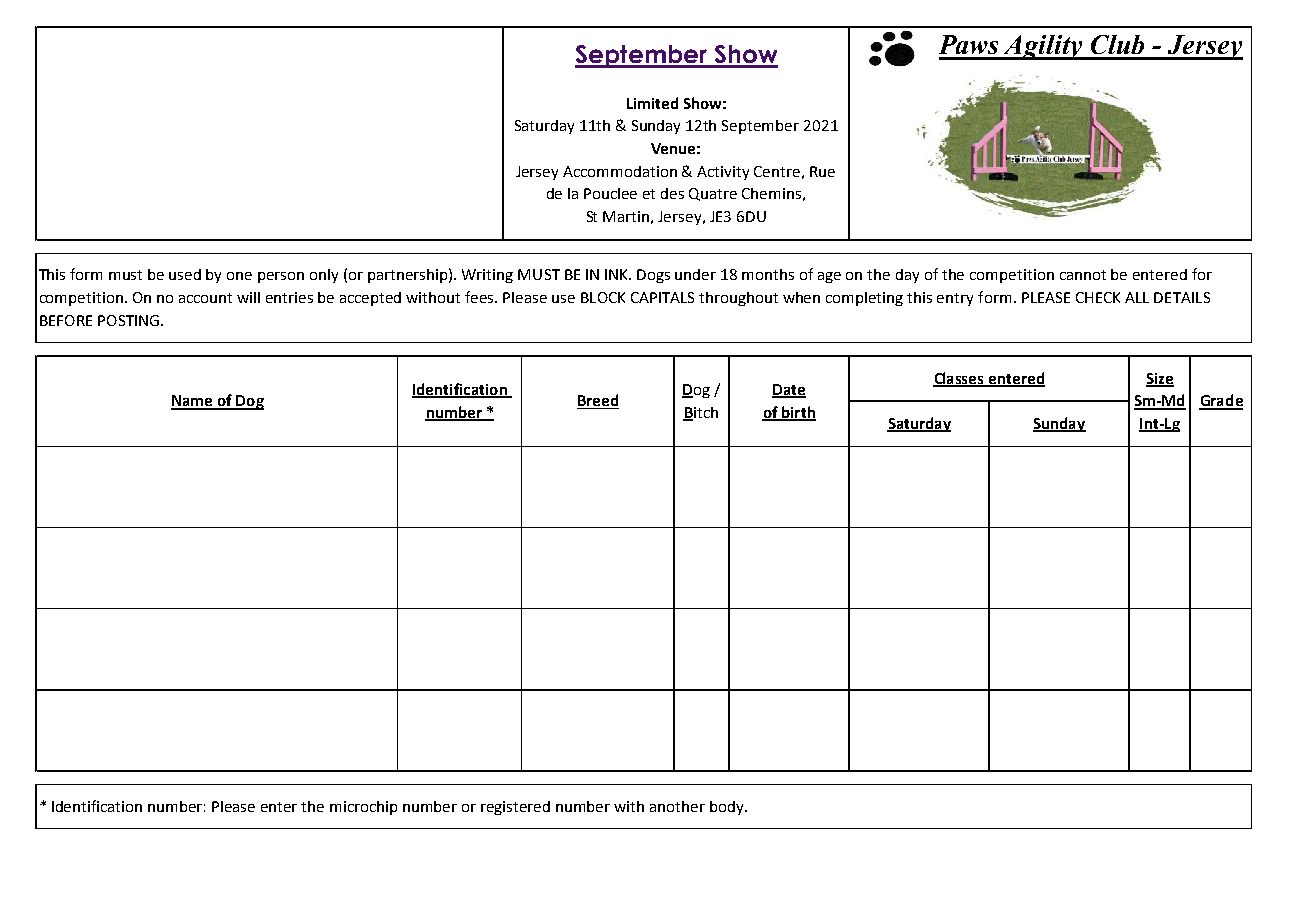  What do you see at coordinates (185, 274) in the screenshot?
I see `used` at bounding box center [185, 274].
